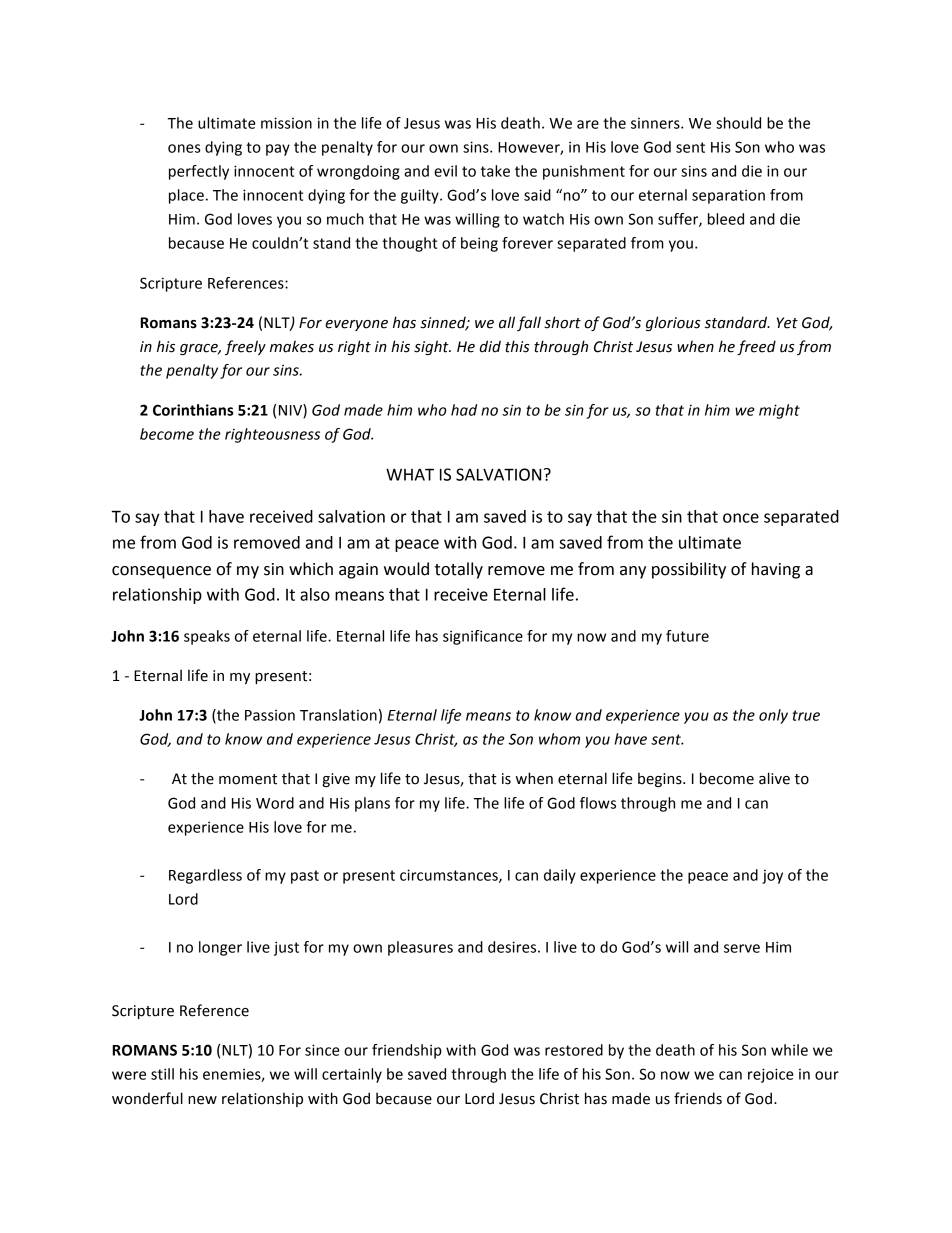 The height and width of the page is (1233, 952). Describe the element at coordinates (464, 410) in the page. I see `had` at that location.
